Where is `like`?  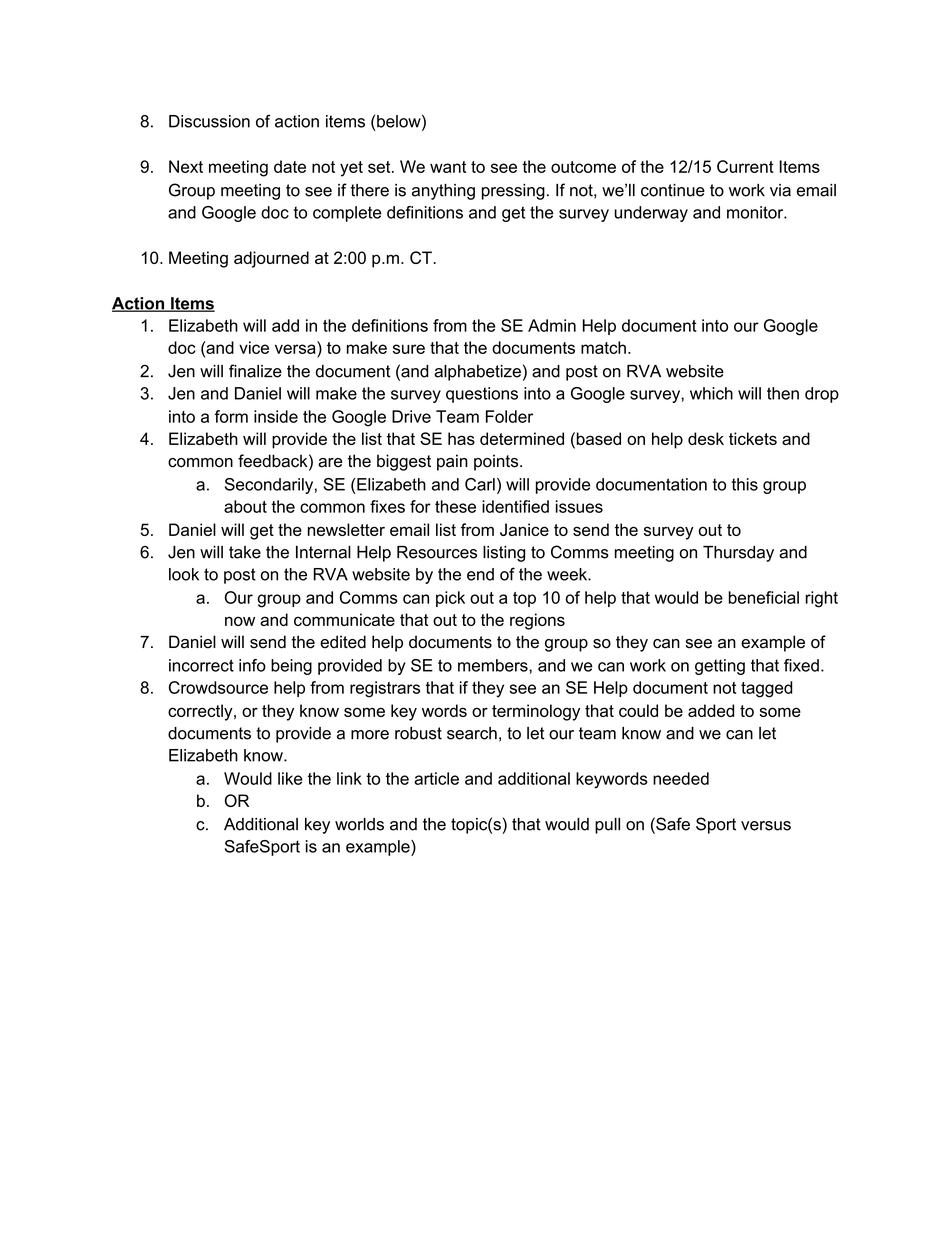
like is located at coordinates (290, 778).
